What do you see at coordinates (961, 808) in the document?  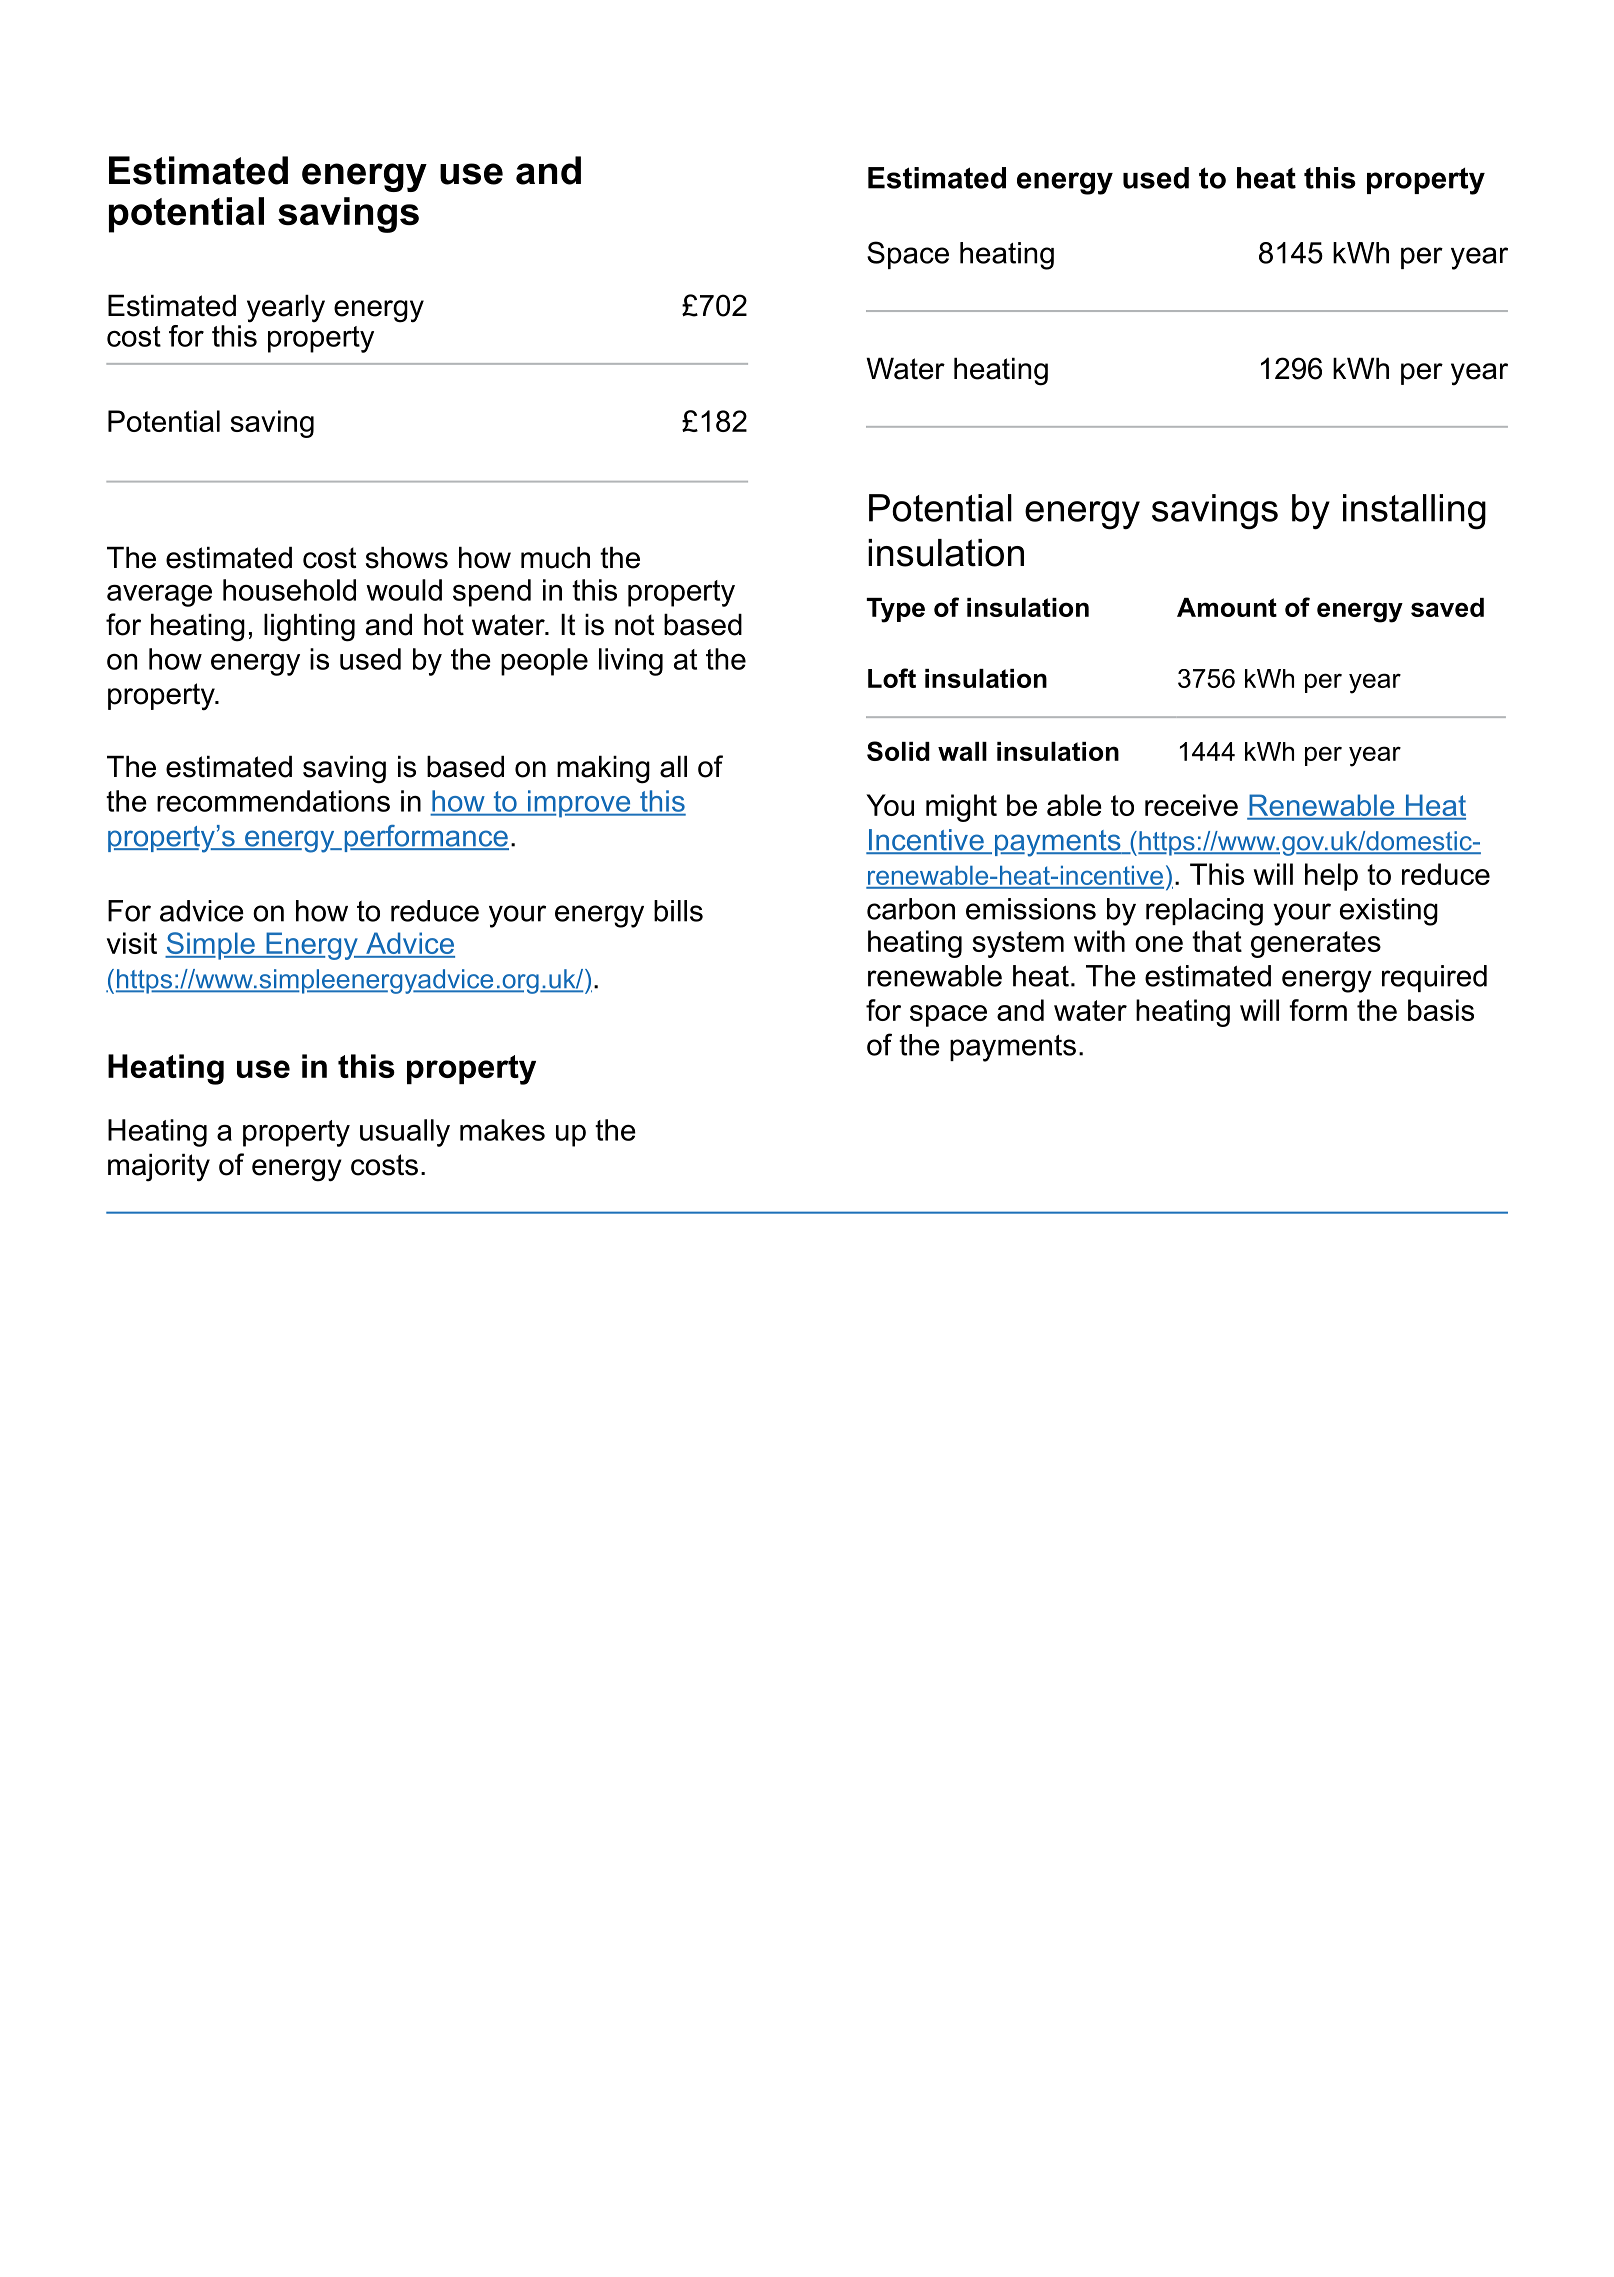 I see `might` at bounding box center [961, 808].
